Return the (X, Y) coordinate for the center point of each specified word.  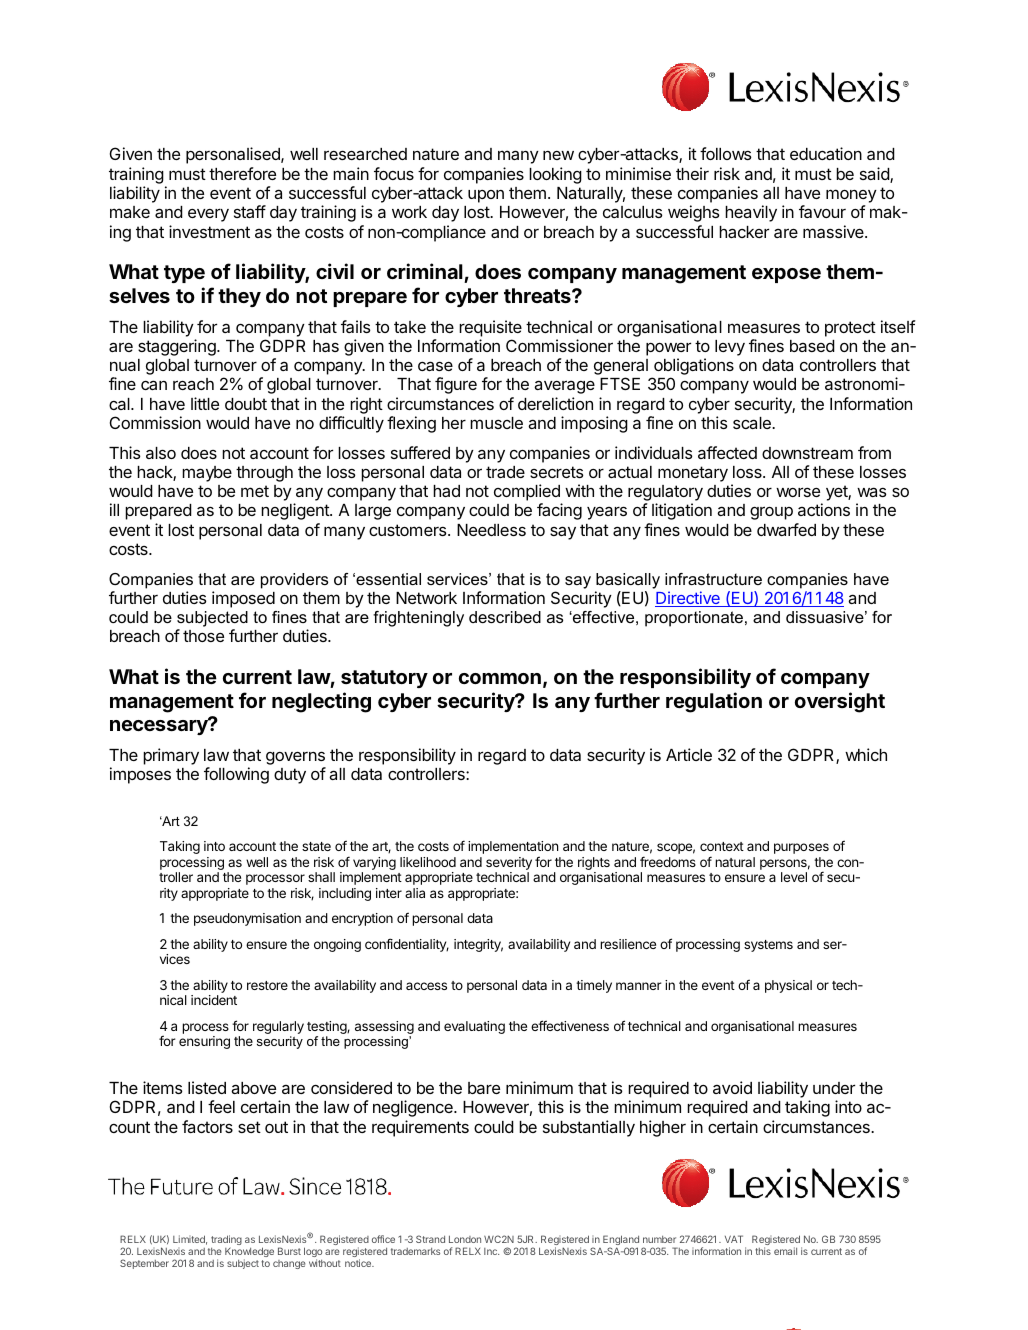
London (465, 1239)
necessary (160, 726)
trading (226, 1241)
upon (486, 196)
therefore (242, 173)
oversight (840, 702)
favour (822, 211)
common (500, 678)
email (785, 1251)
